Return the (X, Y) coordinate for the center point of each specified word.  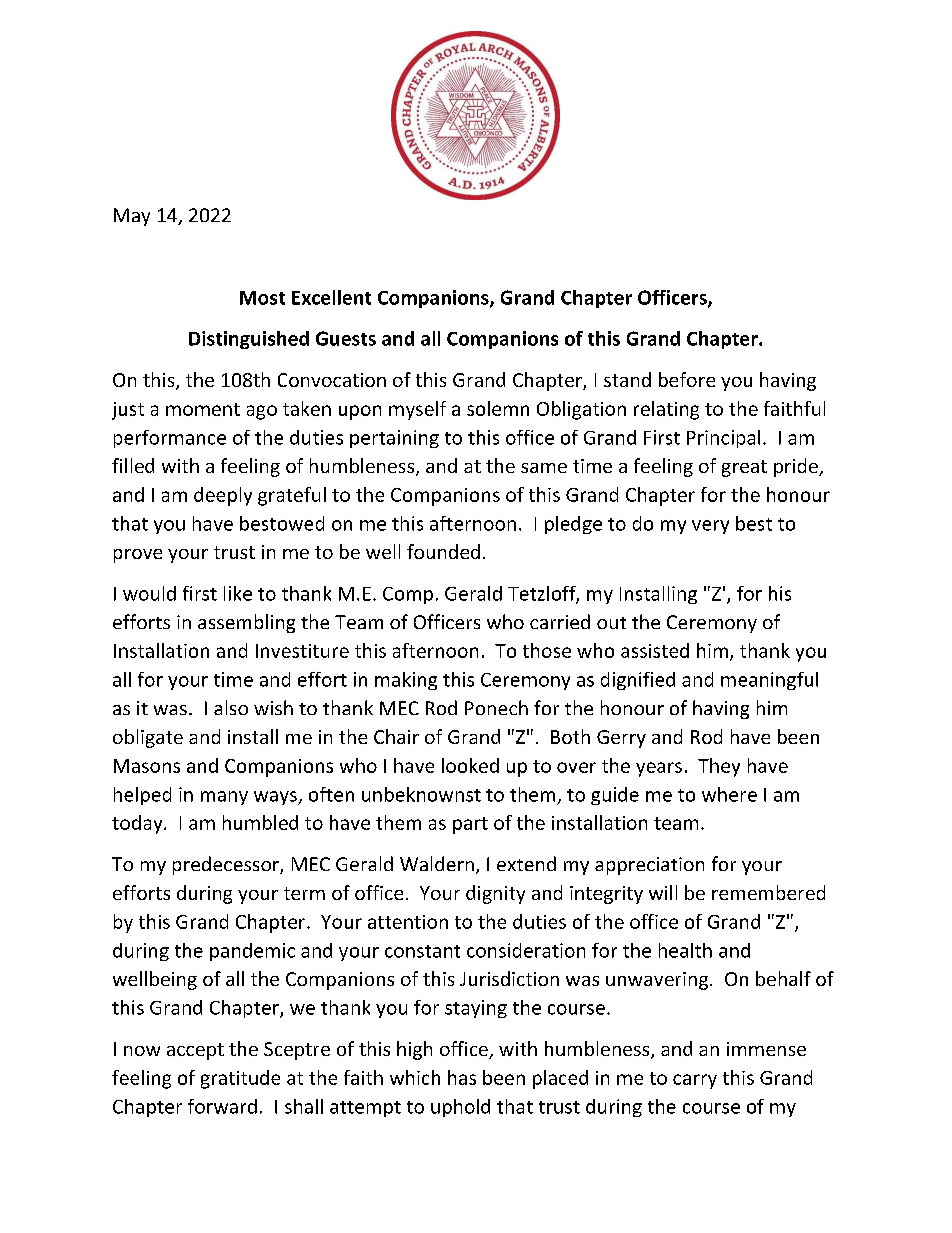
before (687, 379)
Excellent (331, 297)
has (462, 1077)
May (132, 217)
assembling (246, 623)
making (406, 681)
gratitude (240, 1079)
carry (695, 1081)
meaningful (769, 681)
